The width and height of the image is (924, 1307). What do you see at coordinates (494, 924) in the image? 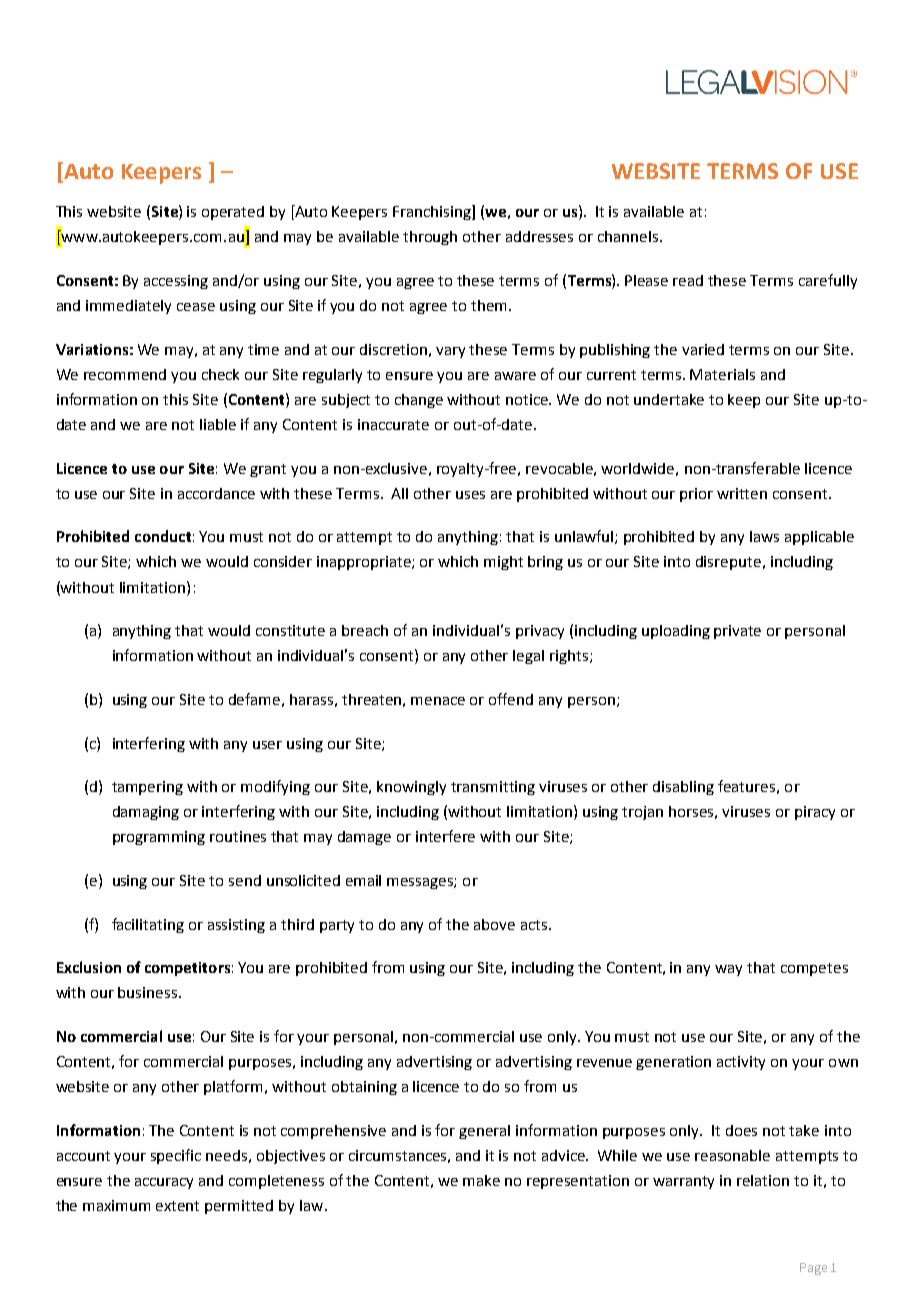
I see `above` at bounding box center [494, 924].
